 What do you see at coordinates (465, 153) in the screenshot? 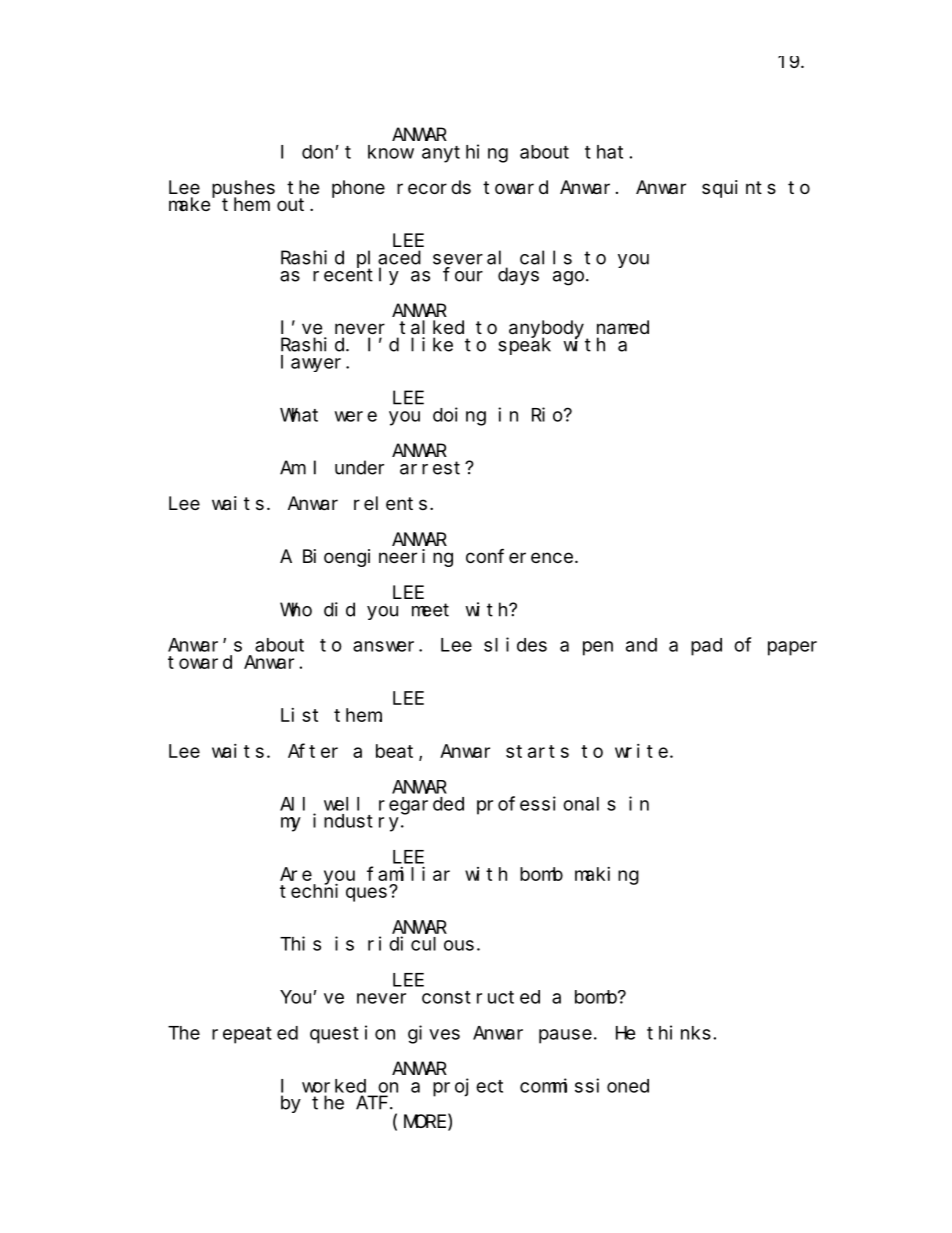
I see `anything` at bounding box center [465, 153].
